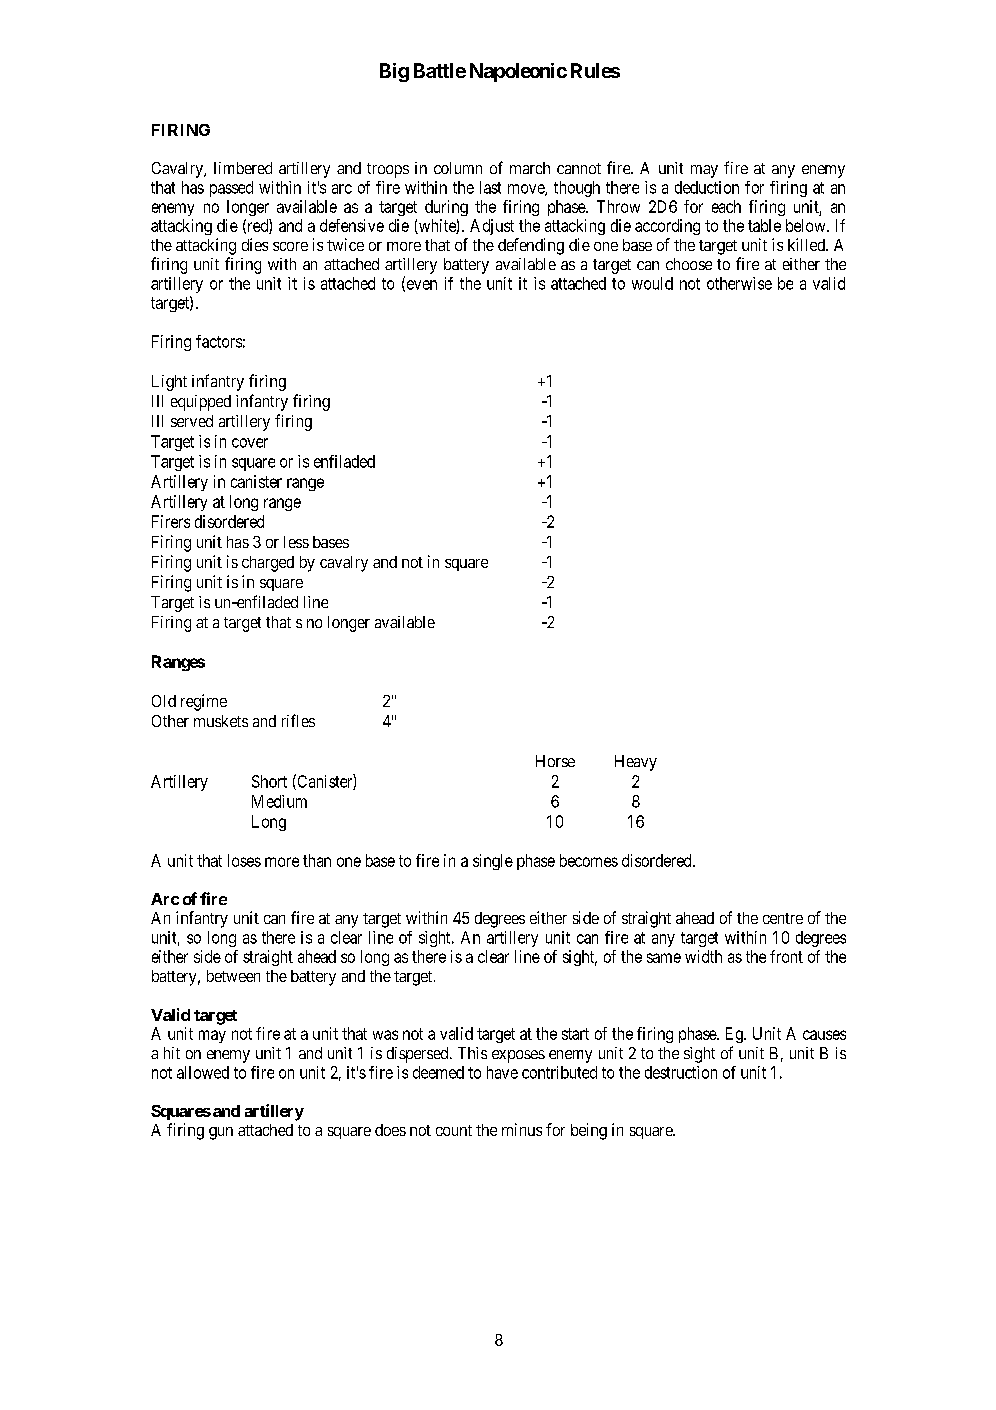 This image has height=1410, width=996. Describe the element at coordinates (269, 781) in the image. I see `Short` at that location.
